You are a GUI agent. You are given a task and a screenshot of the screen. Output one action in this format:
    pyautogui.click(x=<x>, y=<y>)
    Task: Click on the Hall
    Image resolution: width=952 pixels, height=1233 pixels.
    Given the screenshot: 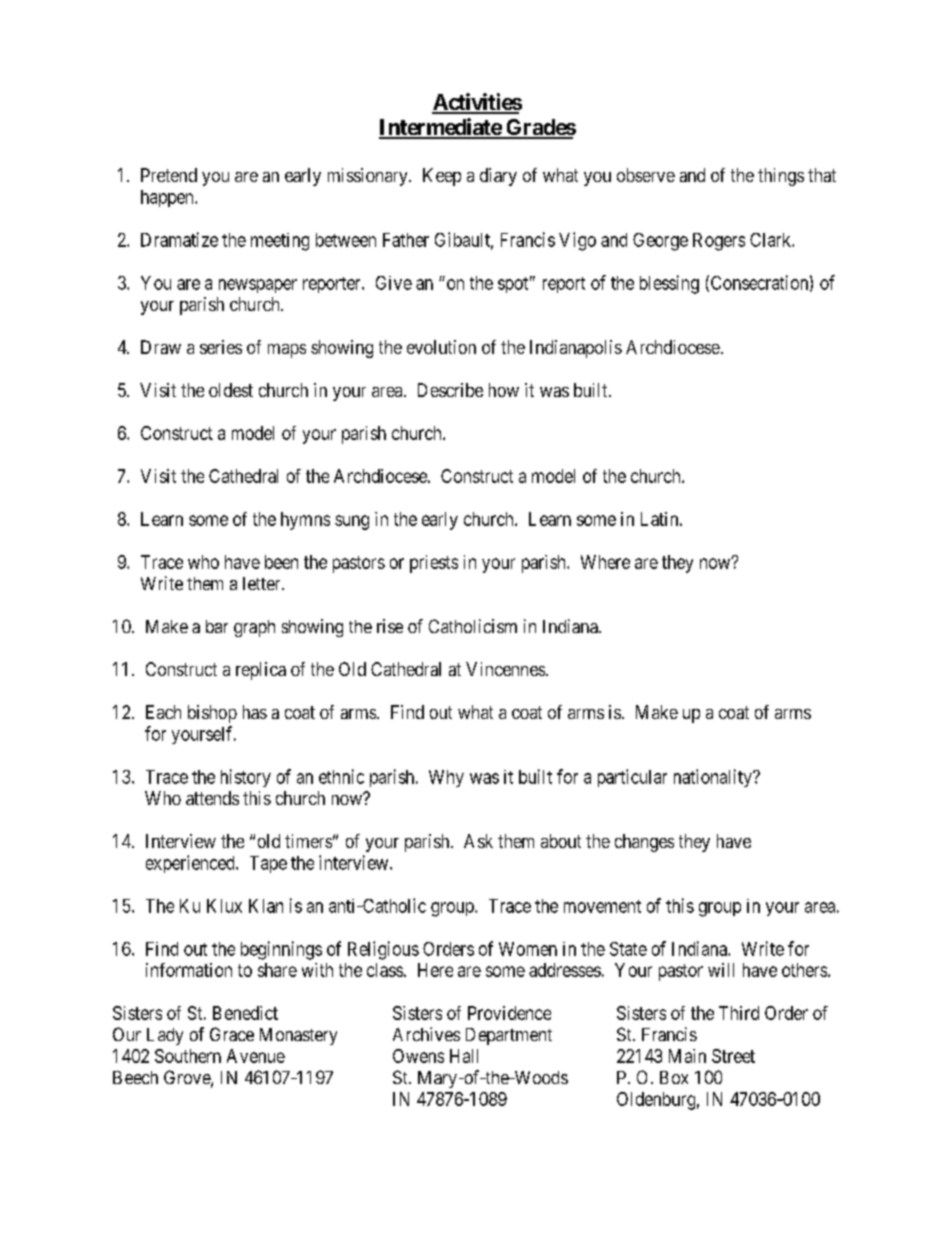 What is the action you would take?
    pyautogui.click(x=464, y=1056)
